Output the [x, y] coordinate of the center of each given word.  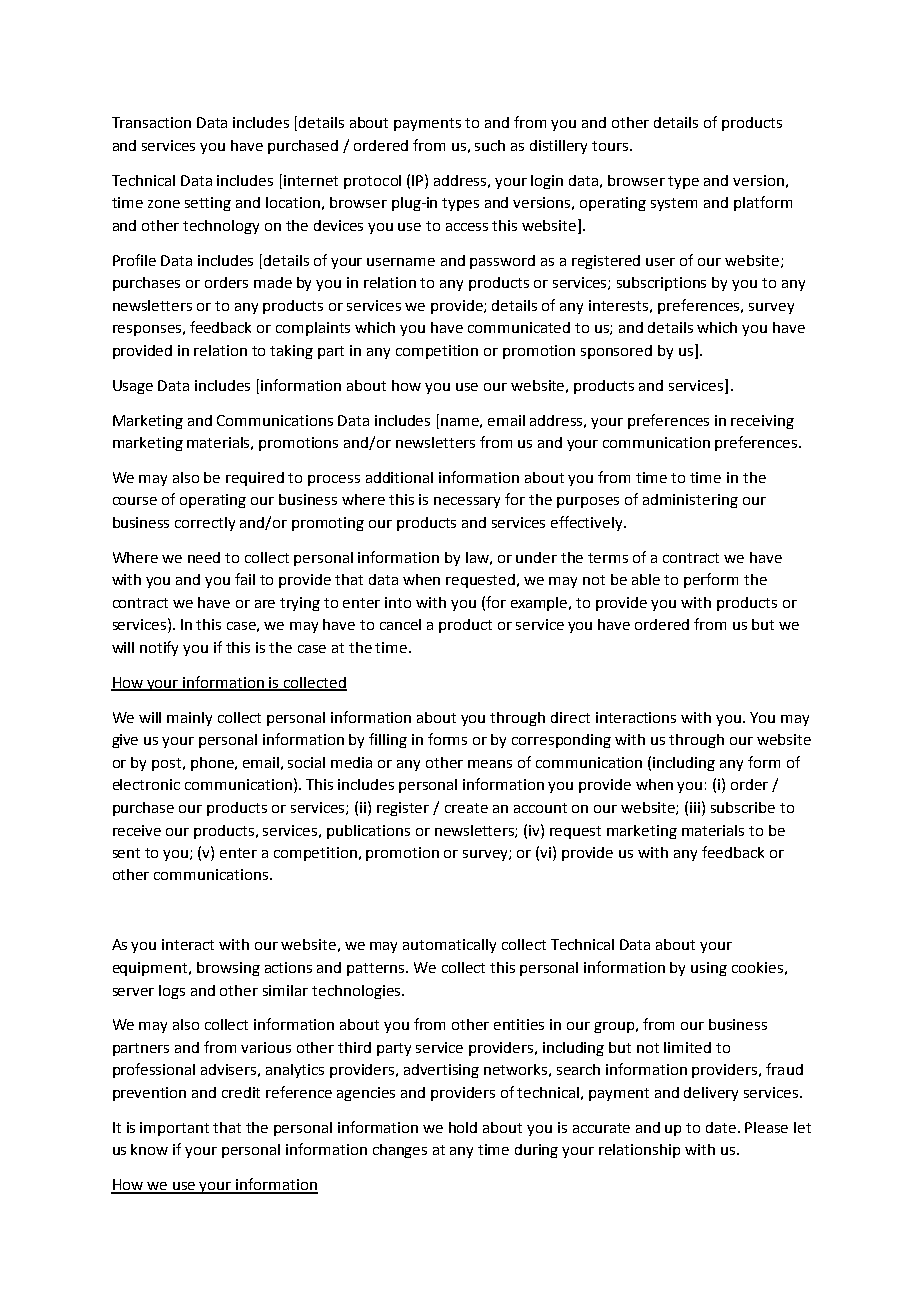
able [646, 579]
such [490, 145]
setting [208, 204]
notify [159, 648]
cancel [400, 624]
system [674, 204]
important [174, 1129]
